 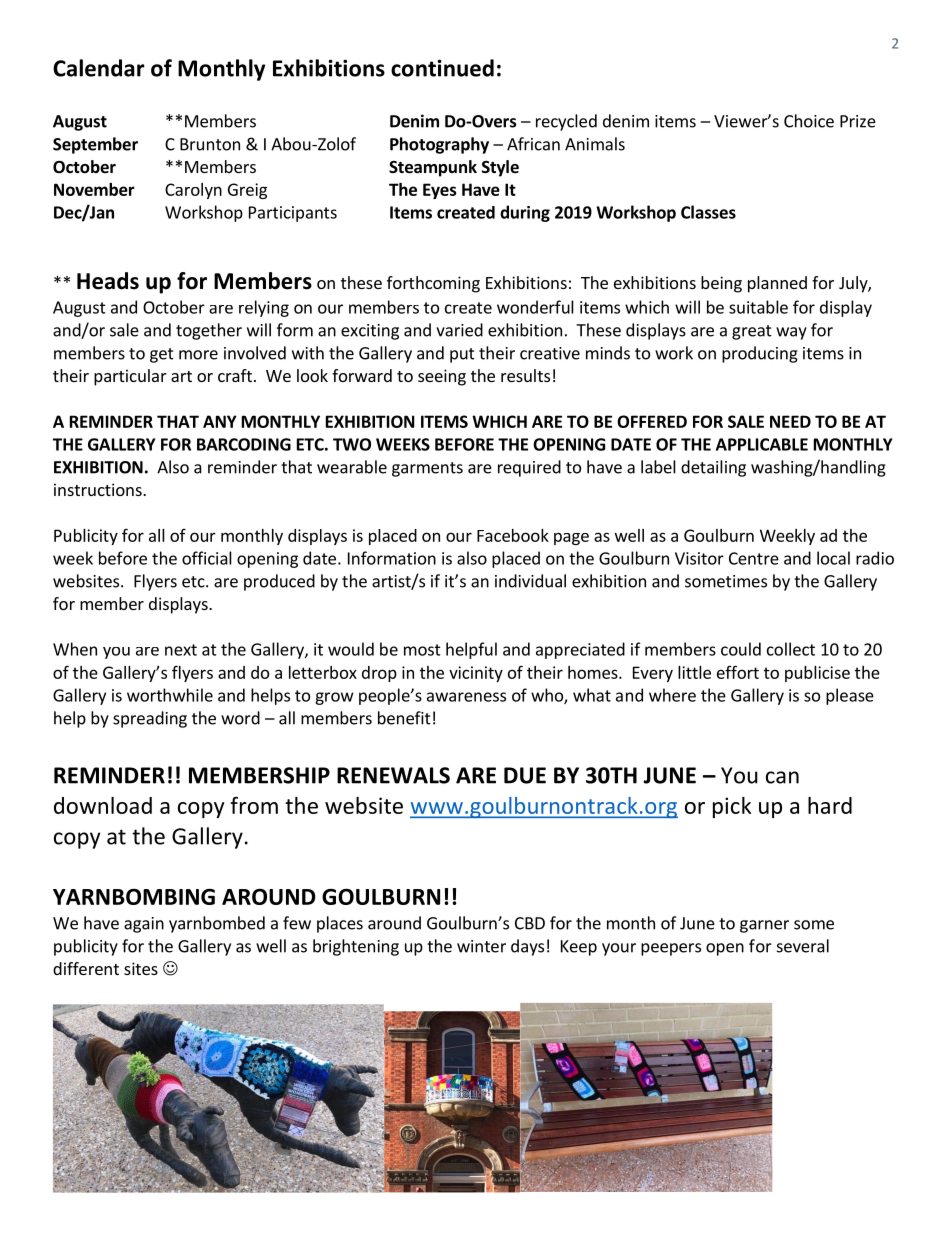 What do you see at coordinates (144, 925) in the screenshot?
I see `again` at bounding box center [144, 925].
